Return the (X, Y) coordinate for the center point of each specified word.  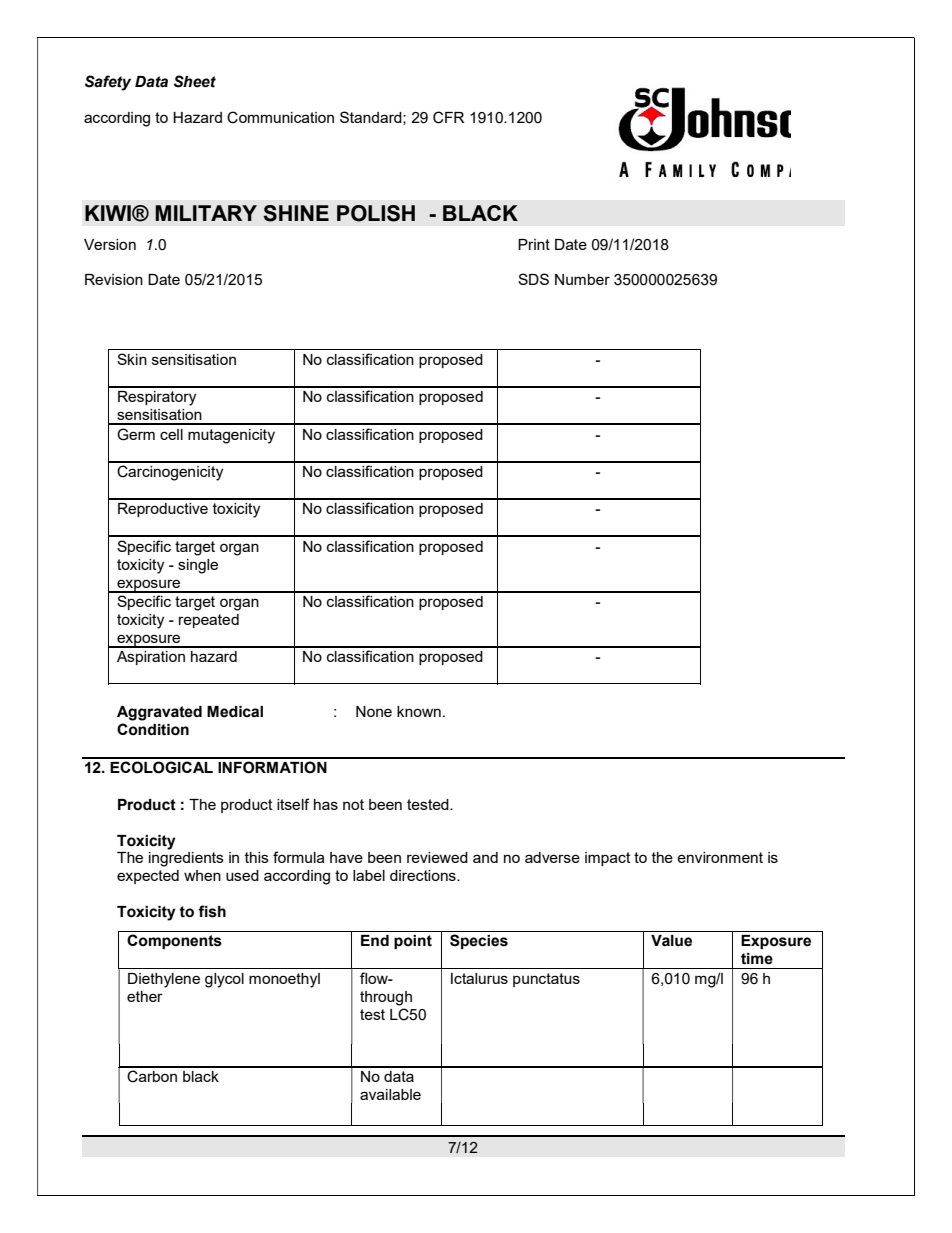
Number (582, 279)
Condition (153, 729)
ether (145, 996)
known (419, 711)
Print (534, 244)
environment (720, 857)
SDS (533, 279)
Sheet (195, 81)
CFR (448, 117)
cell (171, 434)
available (390, 1094)
